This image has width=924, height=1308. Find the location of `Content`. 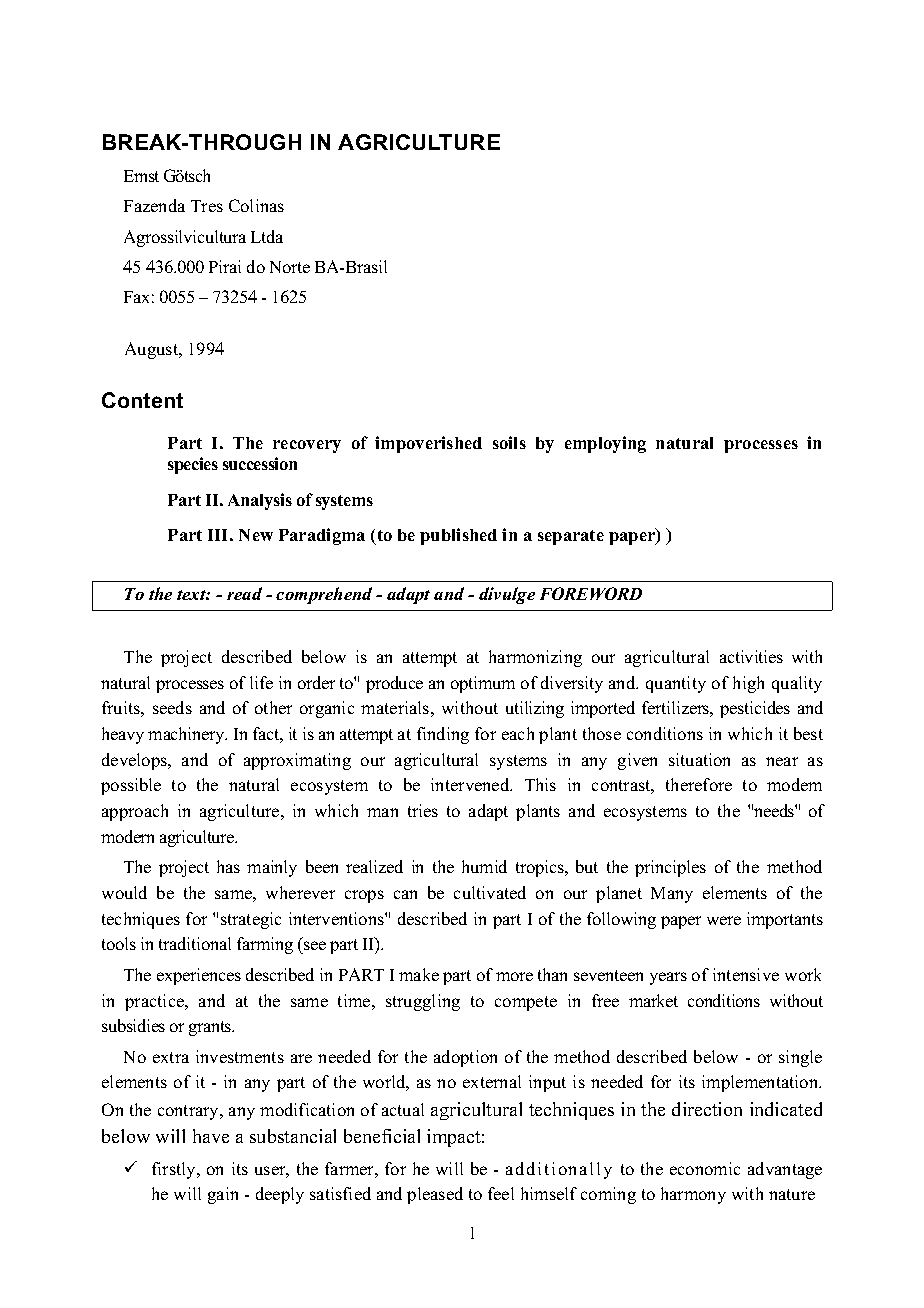

Content is located at coordinates (142, 400).
